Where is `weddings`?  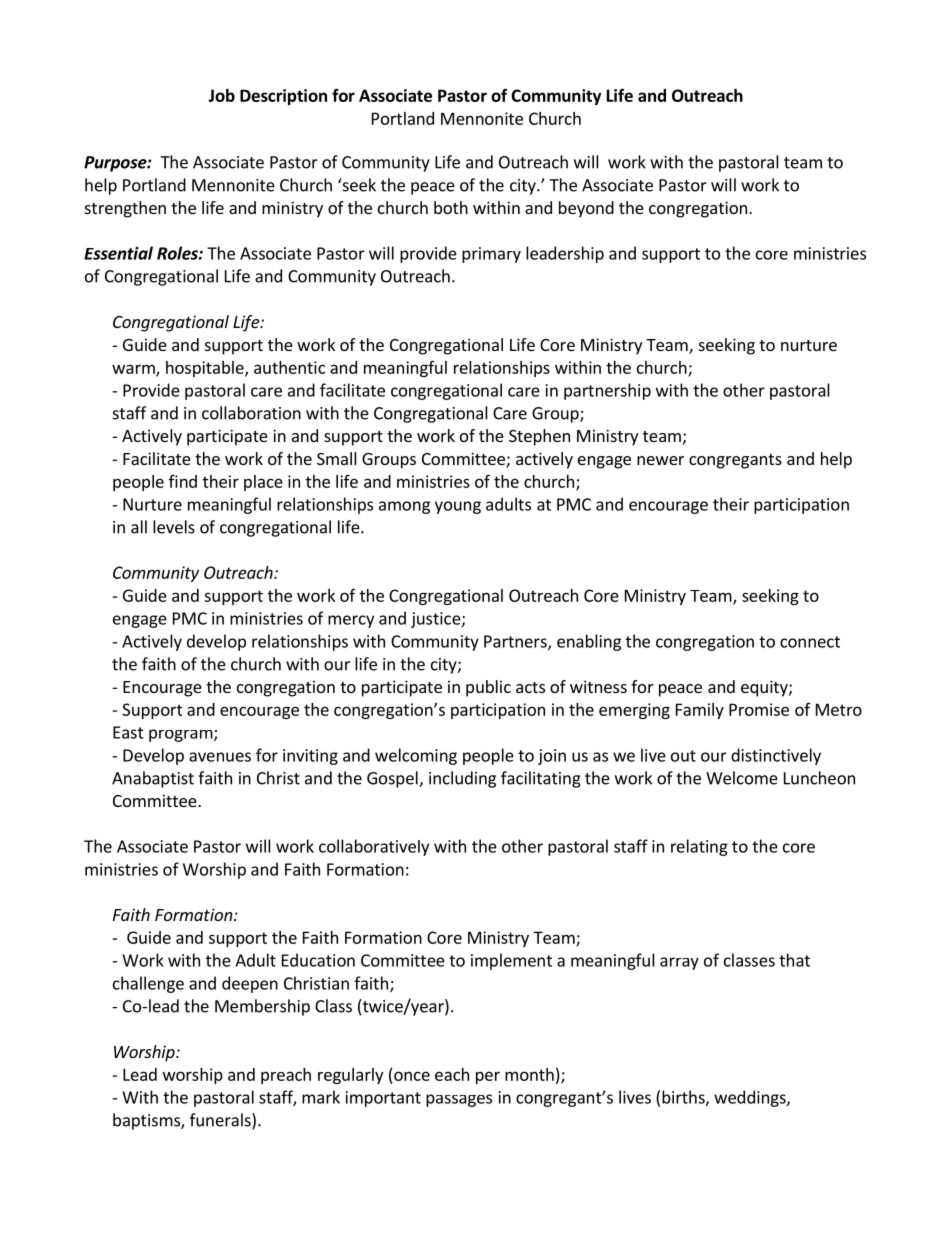
weddings is located at coordinates (751, 1098).
